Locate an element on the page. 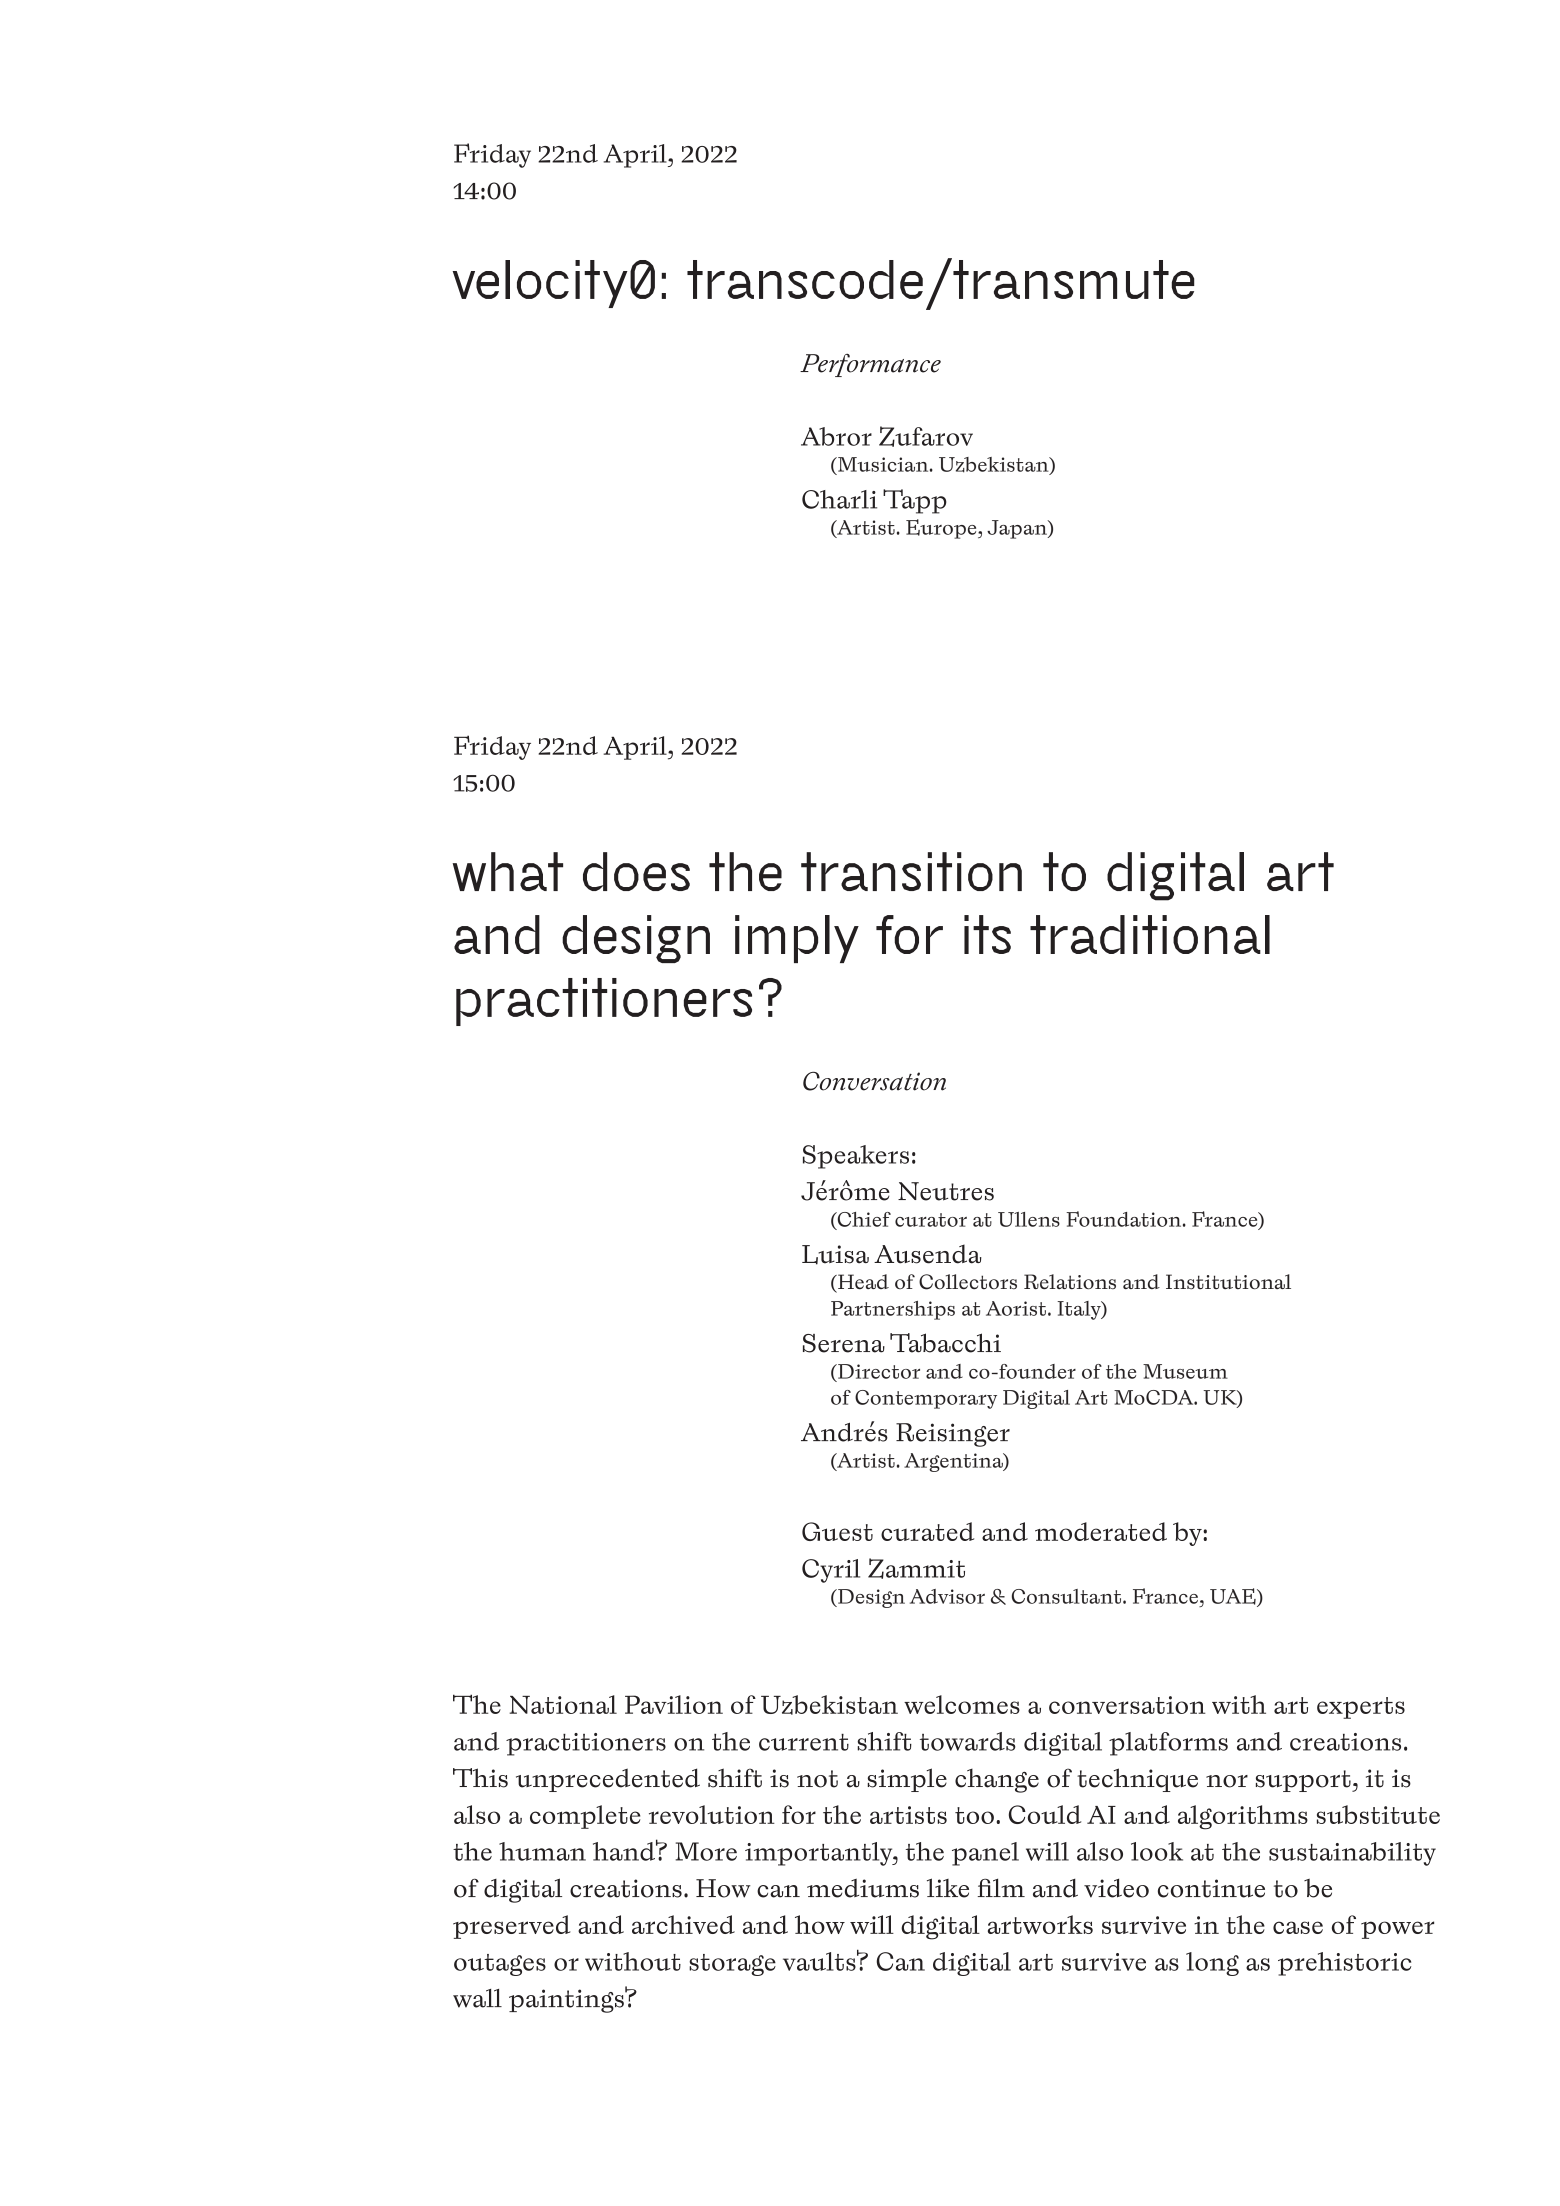  does is located at coordinates (636, 871).
